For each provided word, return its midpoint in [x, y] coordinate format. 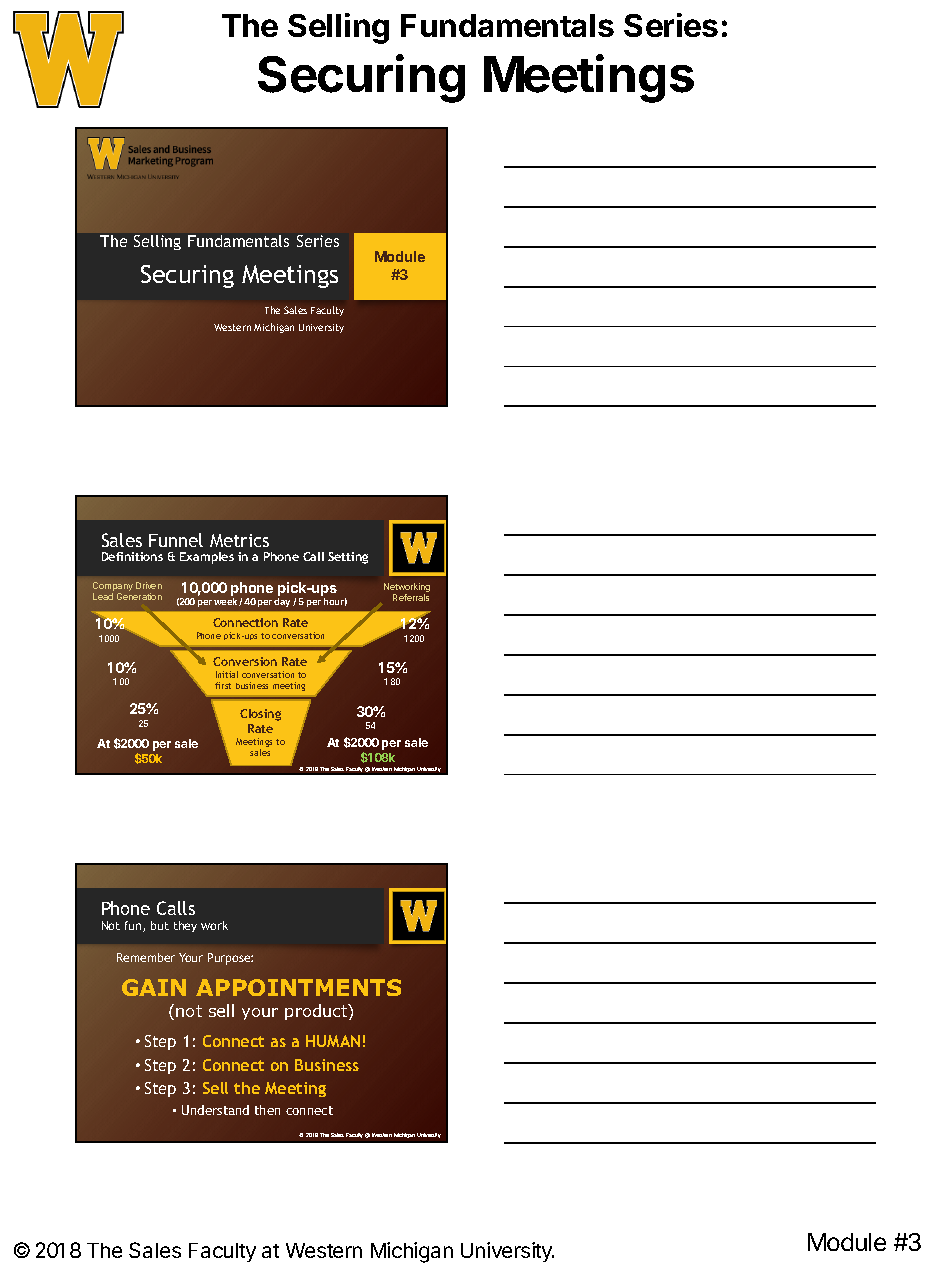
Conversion [245, 661]
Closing [260, 715]
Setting [348, 558]
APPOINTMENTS [298, 987]
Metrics [239, 540]
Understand [215, 1110]
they [185, 926]
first [223, 685]
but [160, 925]
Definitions [132, 556]
